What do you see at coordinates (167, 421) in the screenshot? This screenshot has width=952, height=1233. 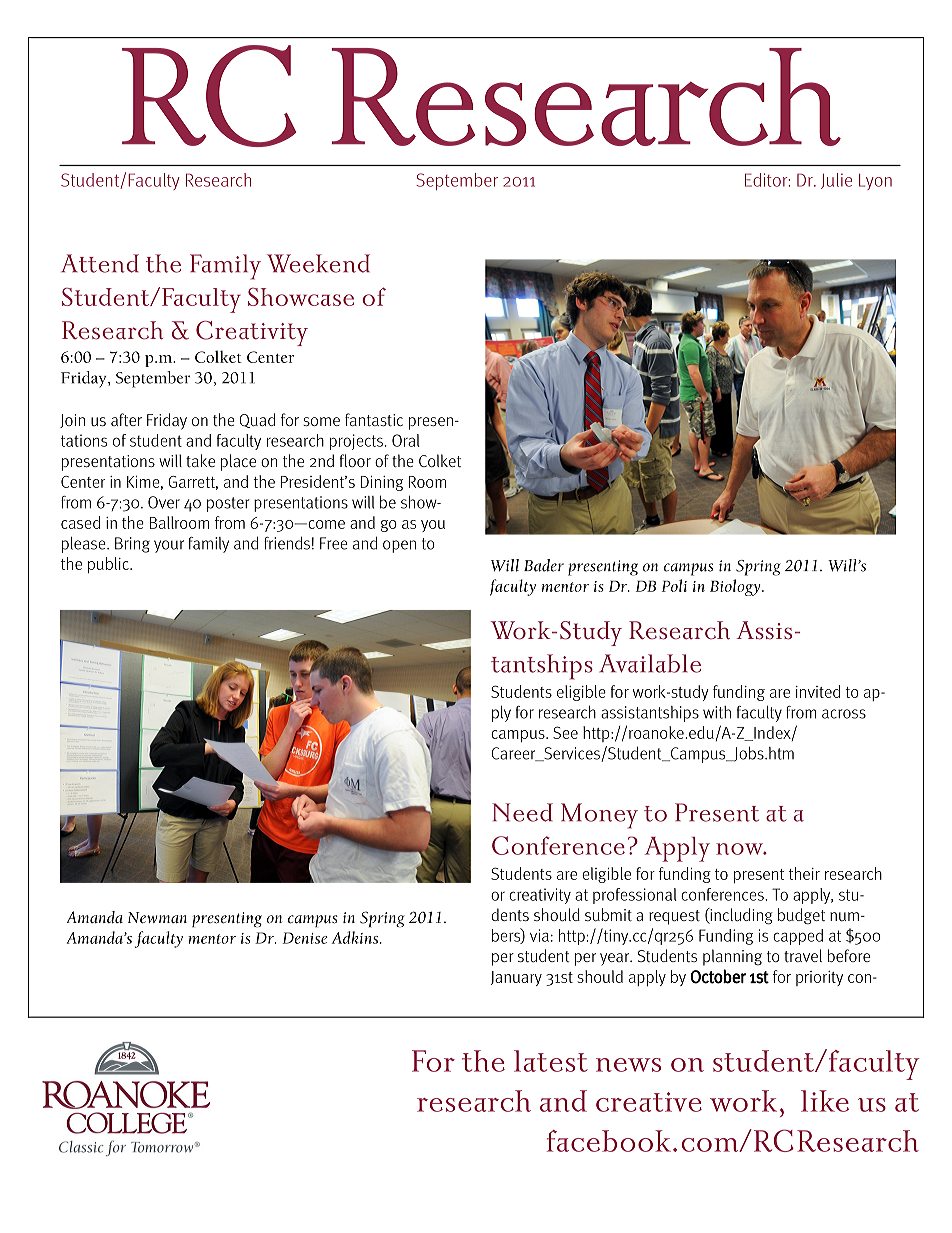 I see `Friday` at bounding box center [167, 421].
